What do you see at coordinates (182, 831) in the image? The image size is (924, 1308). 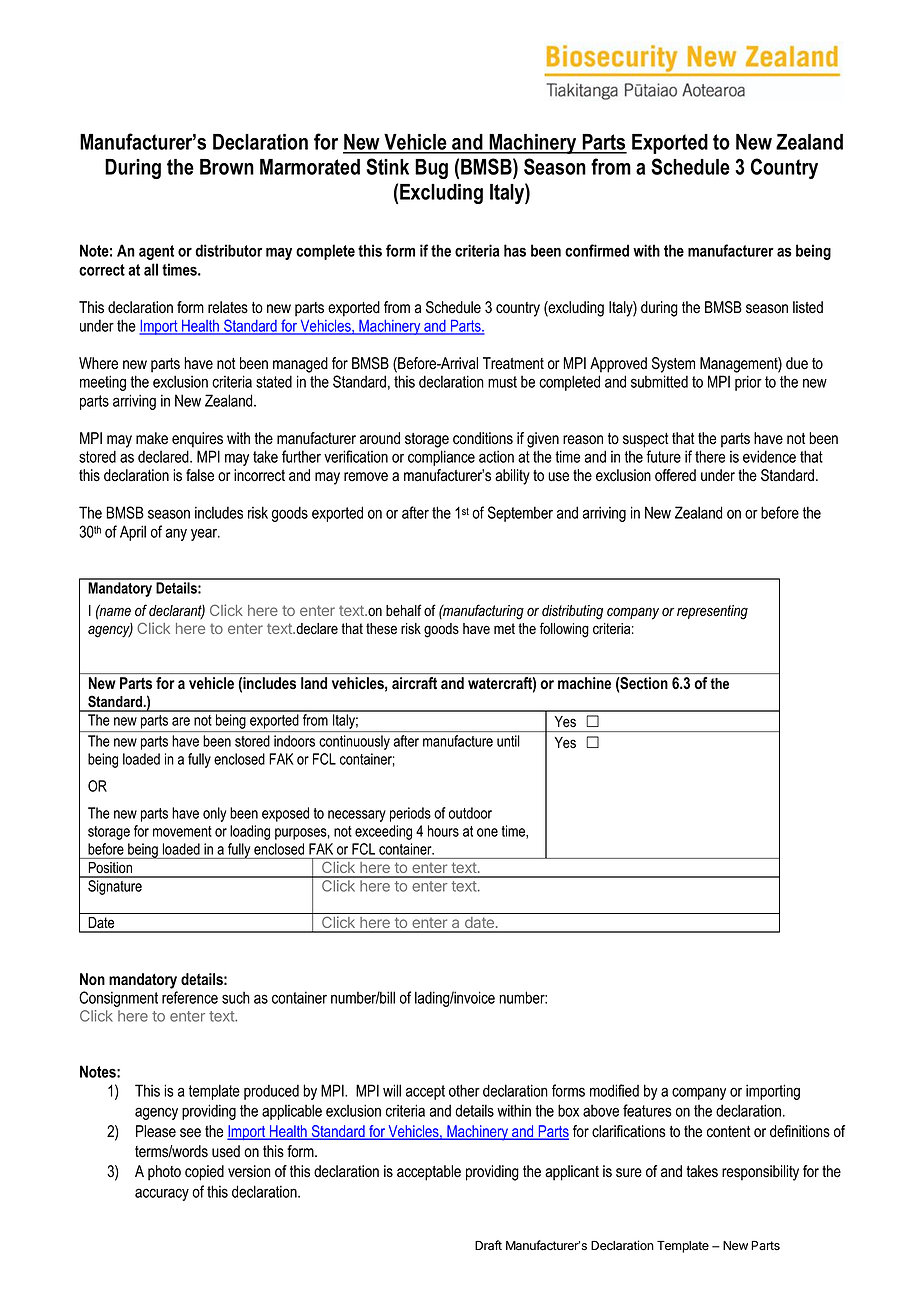 I see `movement` at bounding box center [182, 831].
